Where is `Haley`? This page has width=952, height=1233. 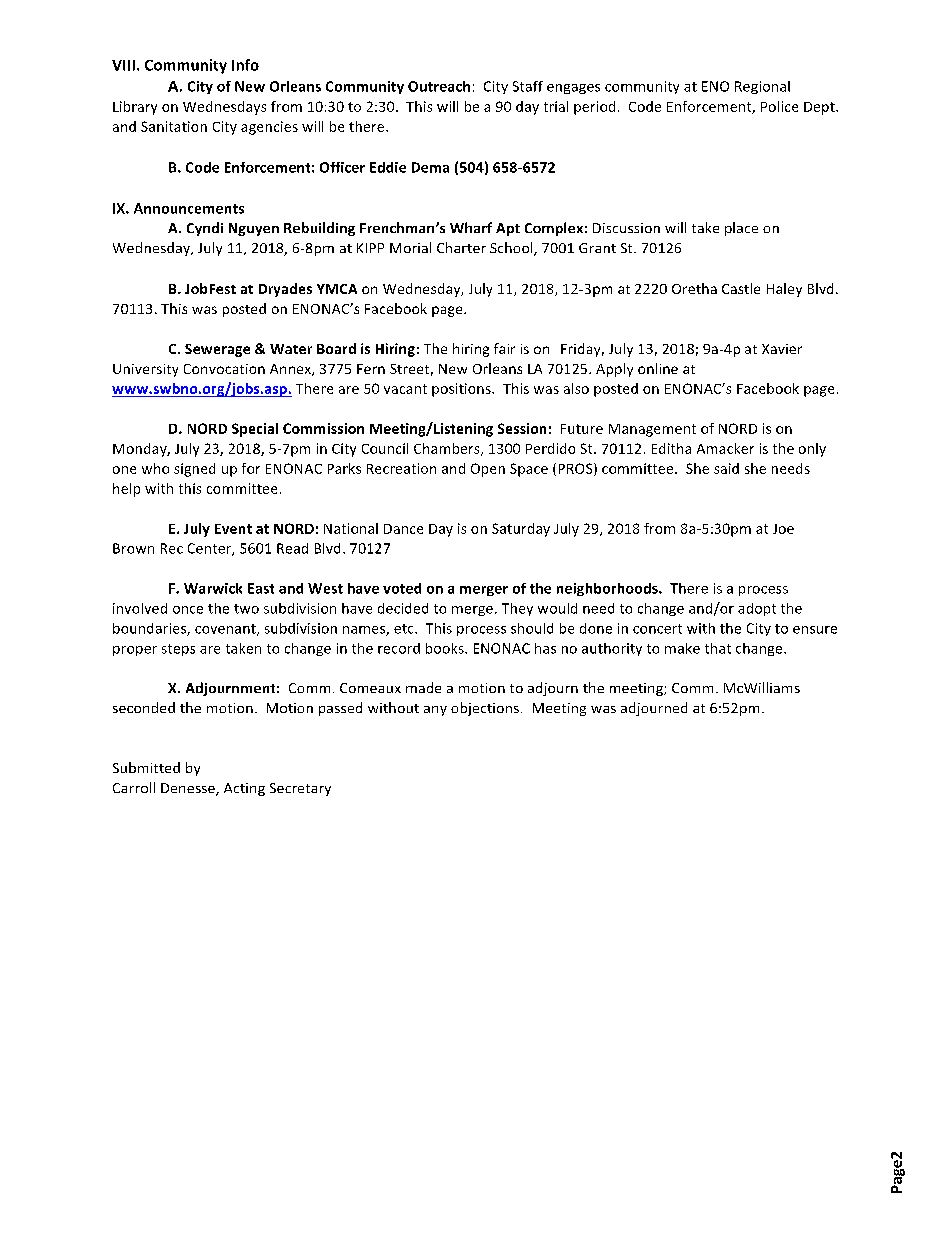
Haley is located at coordinates (784, 290).
